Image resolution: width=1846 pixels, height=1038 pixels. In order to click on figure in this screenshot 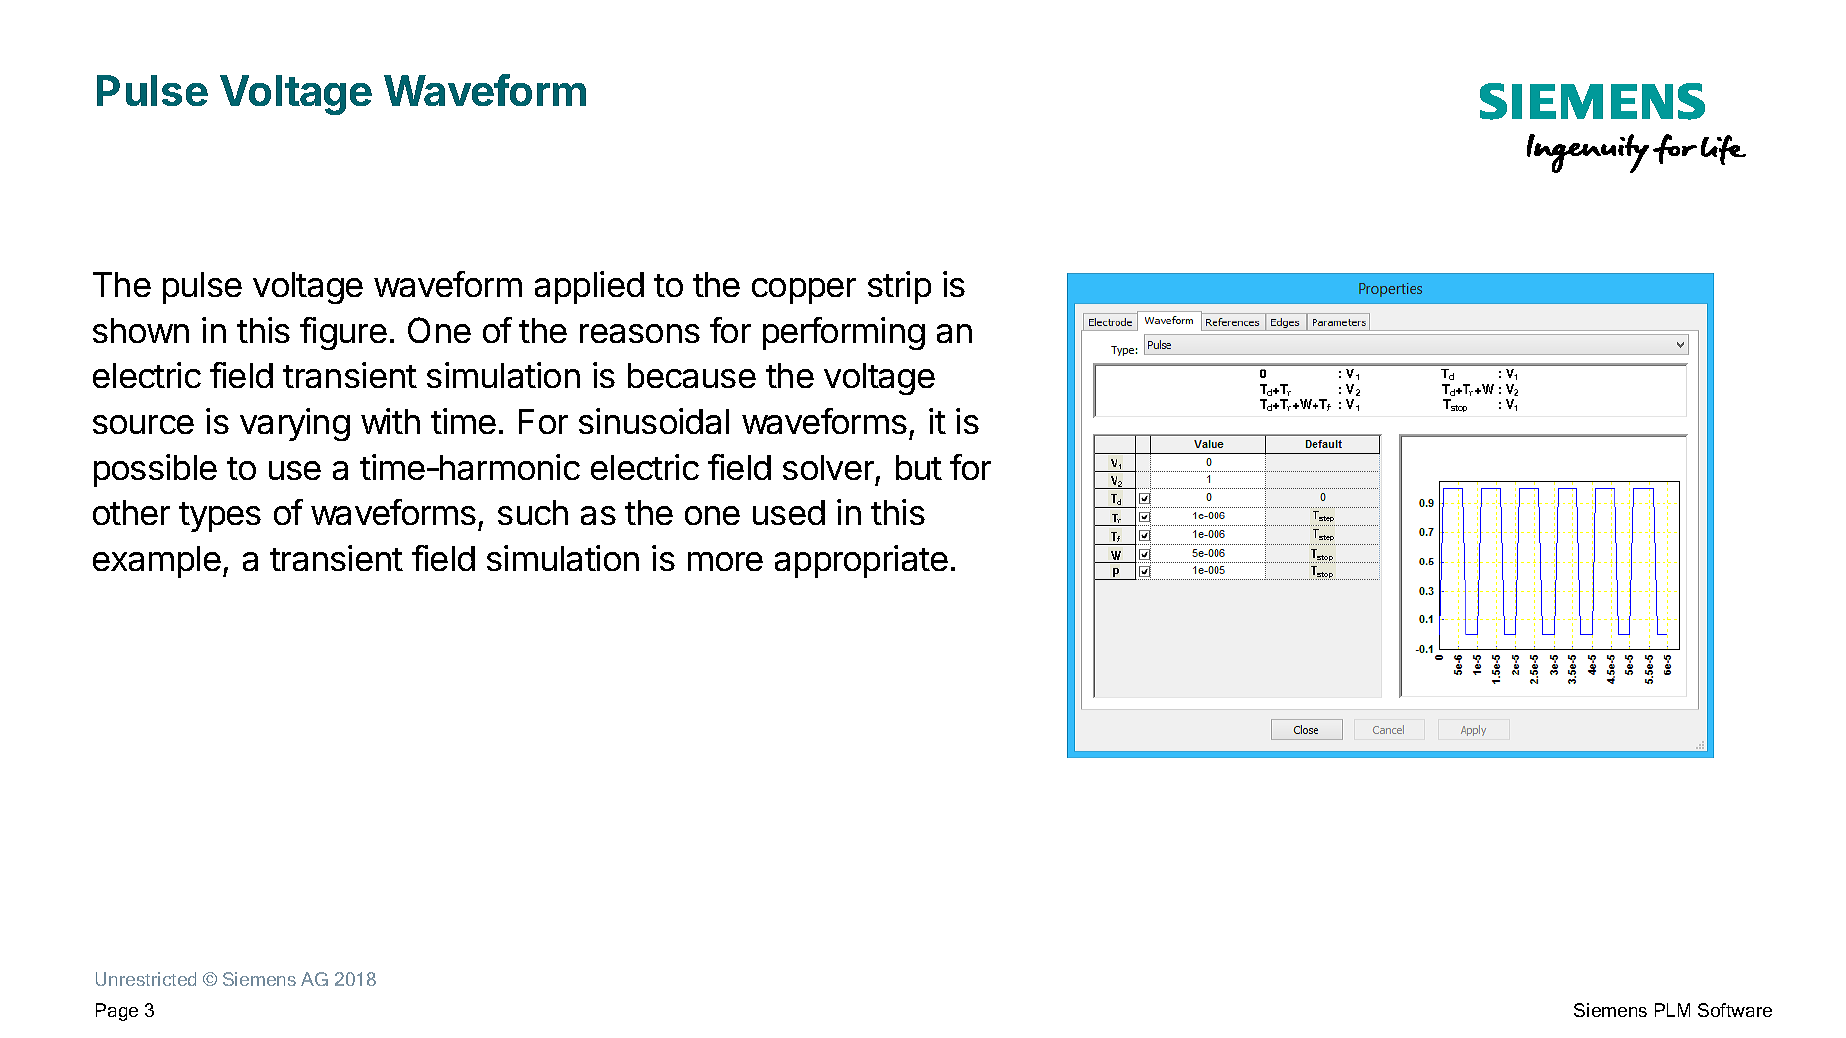, I will do `click(343, 333)`.
